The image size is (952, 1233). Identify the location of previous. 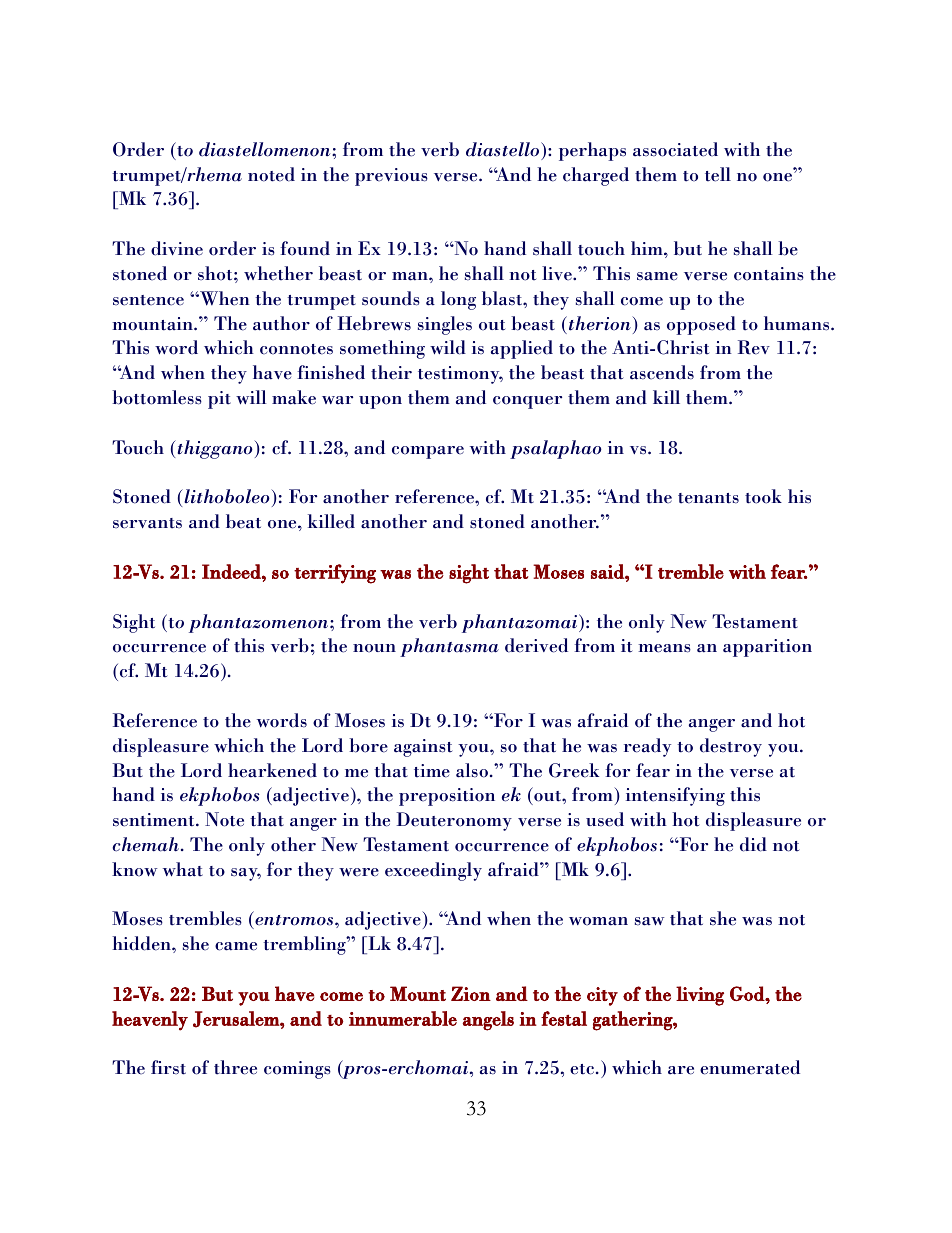
(391, 177).
